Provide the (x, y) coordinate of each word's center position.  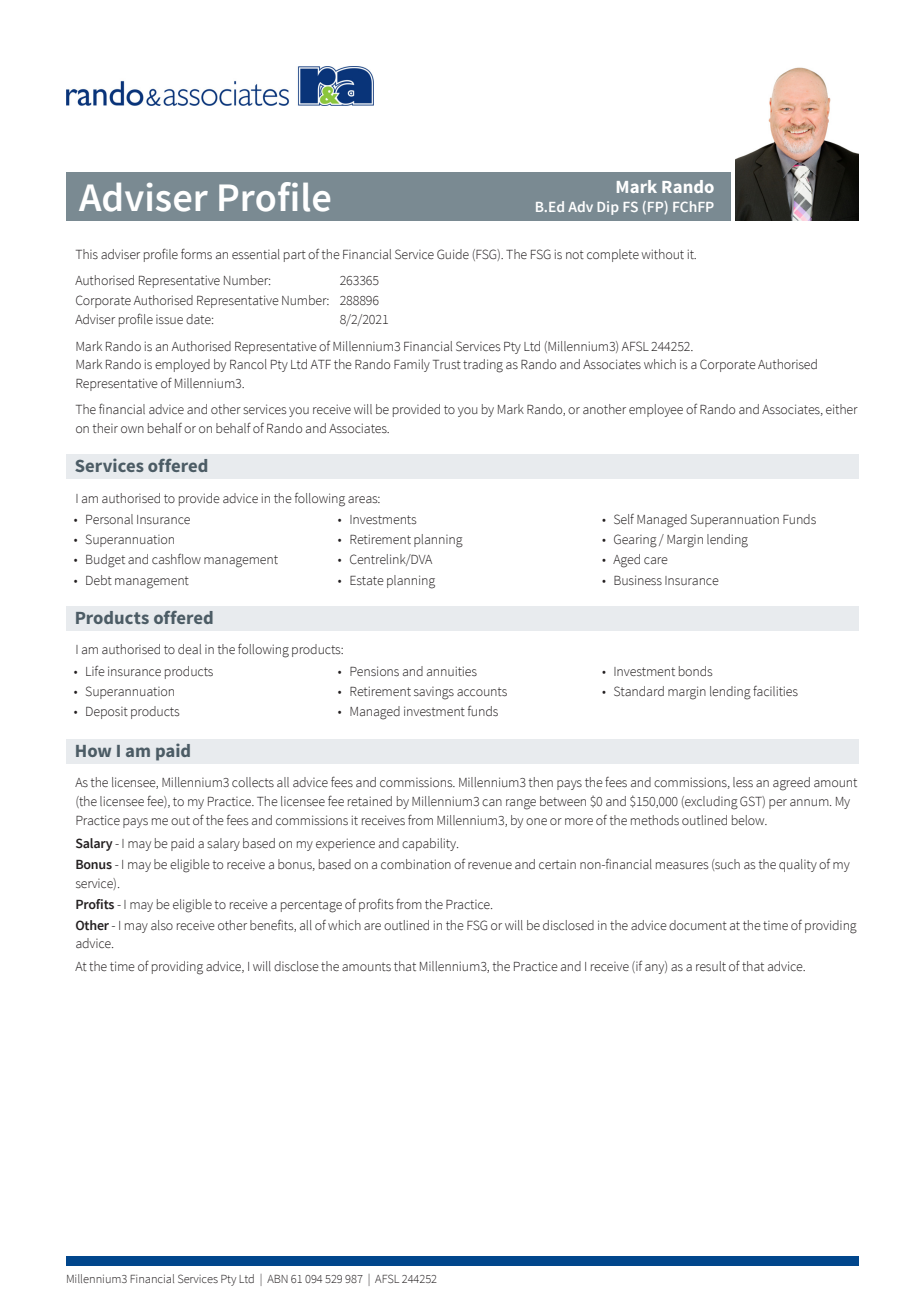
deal (189, 649)
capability (430, 844)
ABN (277, 1279)
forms (196, 253)
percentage (311, 906)
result (711, 966)
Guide (453, 254)
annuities (452, 671)
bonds (696, 671)
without (662, 254)
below (749, 820)
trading (483, 366)
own (132, 429)
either (842, 409)
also (162, 925)
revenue (490, 865)
